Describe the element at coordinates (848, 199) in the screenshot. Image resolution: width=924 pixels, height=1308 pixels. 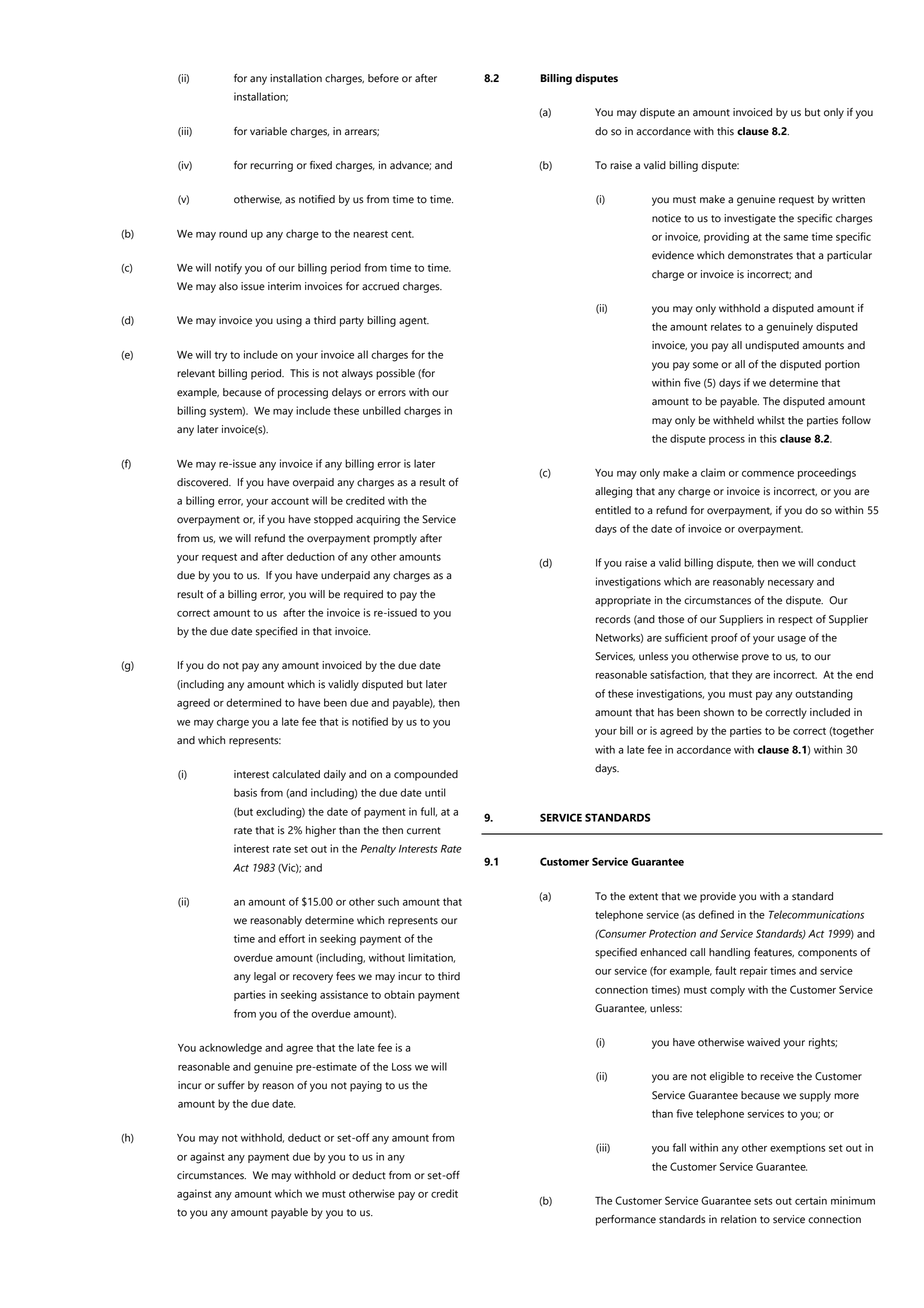
I see `written` at that location.
